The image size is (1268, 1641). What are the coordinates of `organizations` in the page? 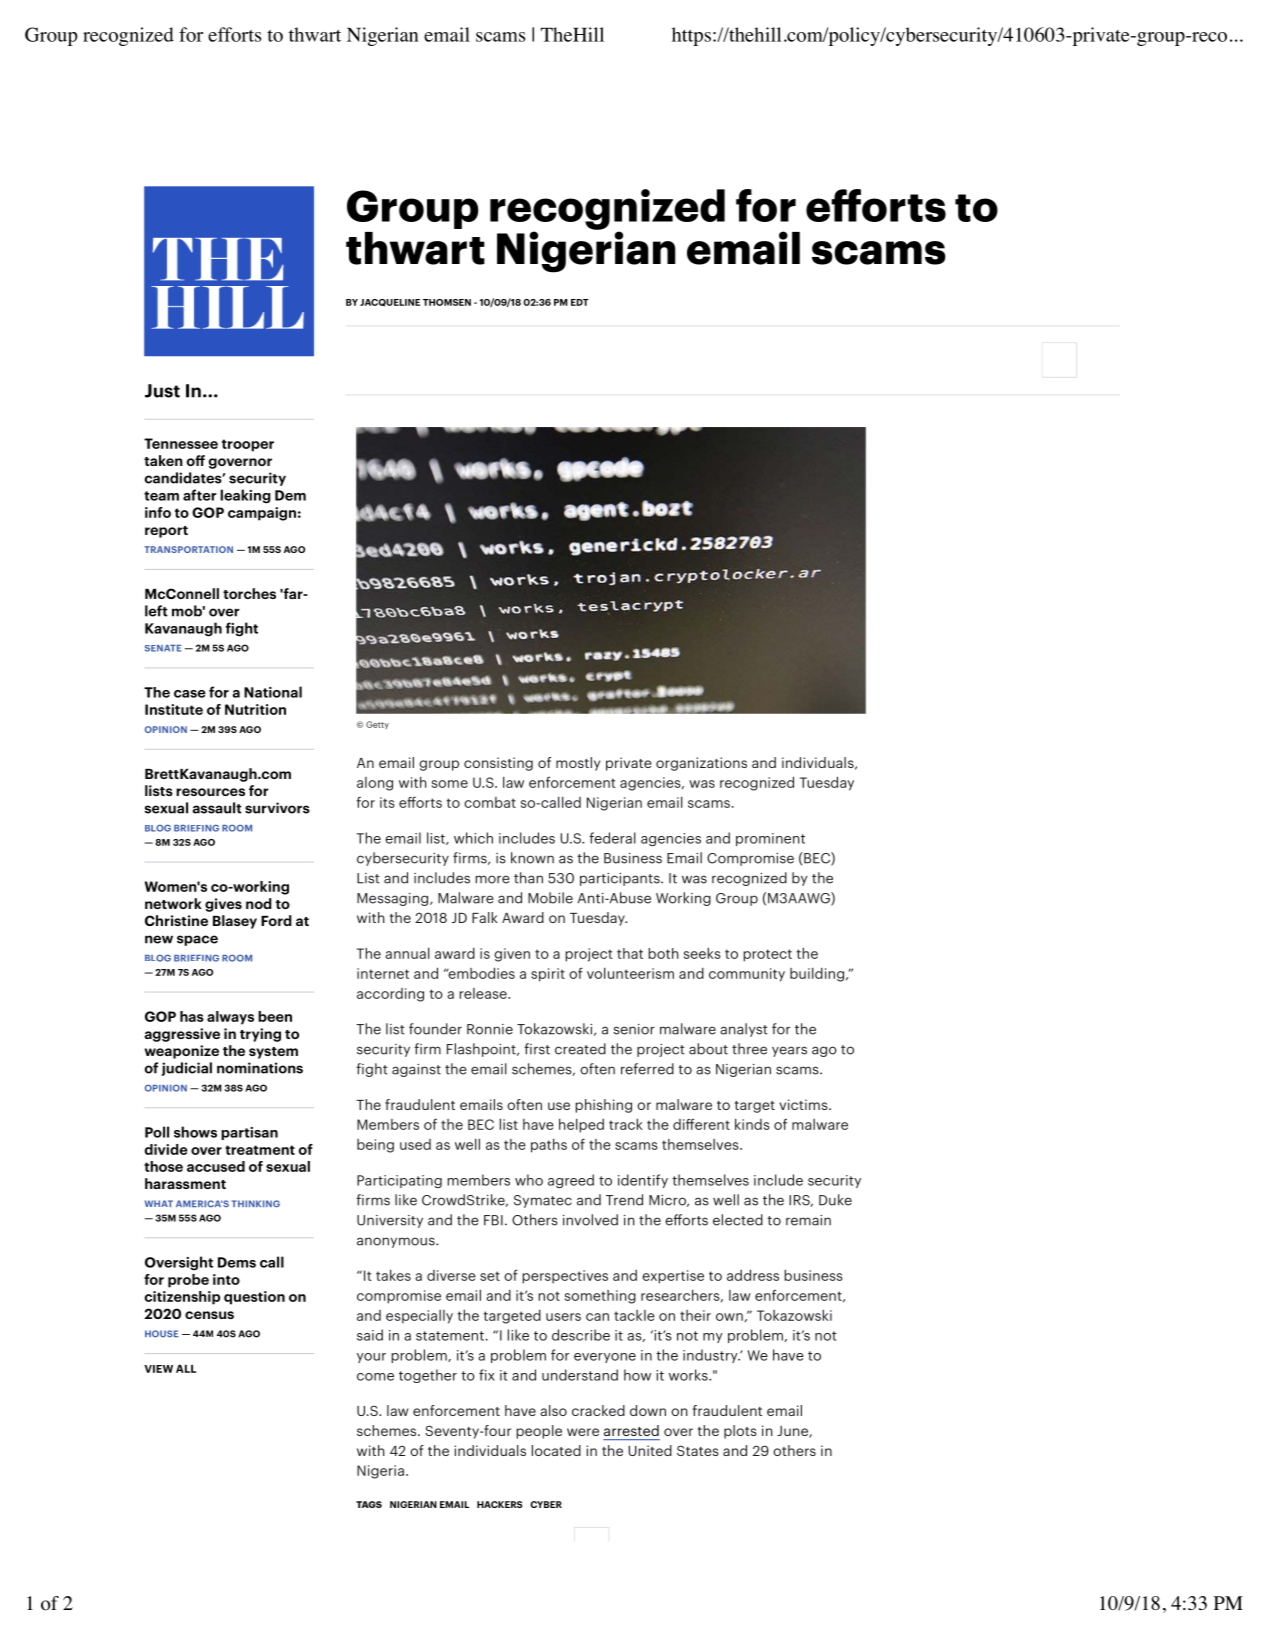 It's located at (701, 764).
